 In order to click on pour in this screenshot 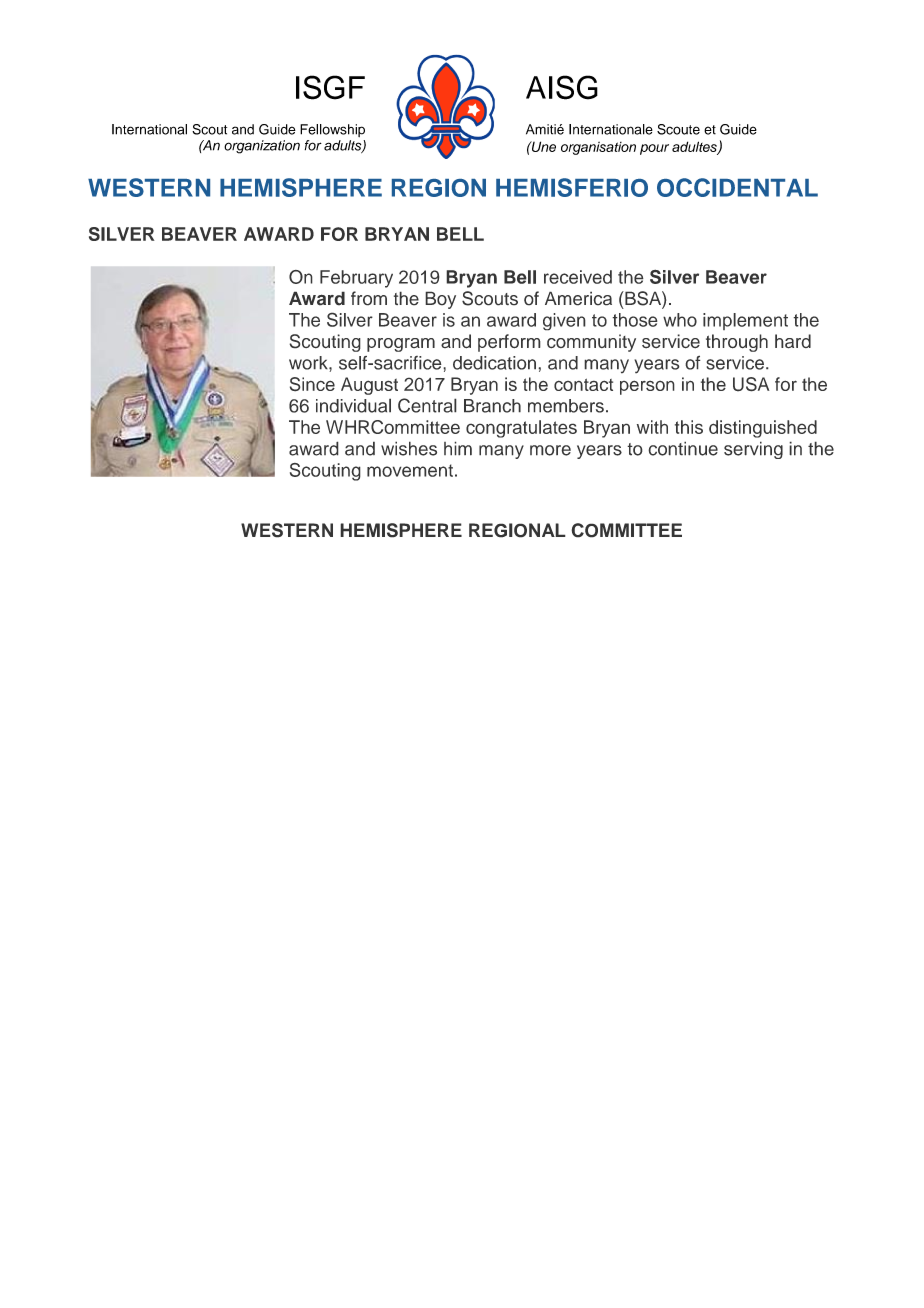, I will do `click(654, 149)`.
